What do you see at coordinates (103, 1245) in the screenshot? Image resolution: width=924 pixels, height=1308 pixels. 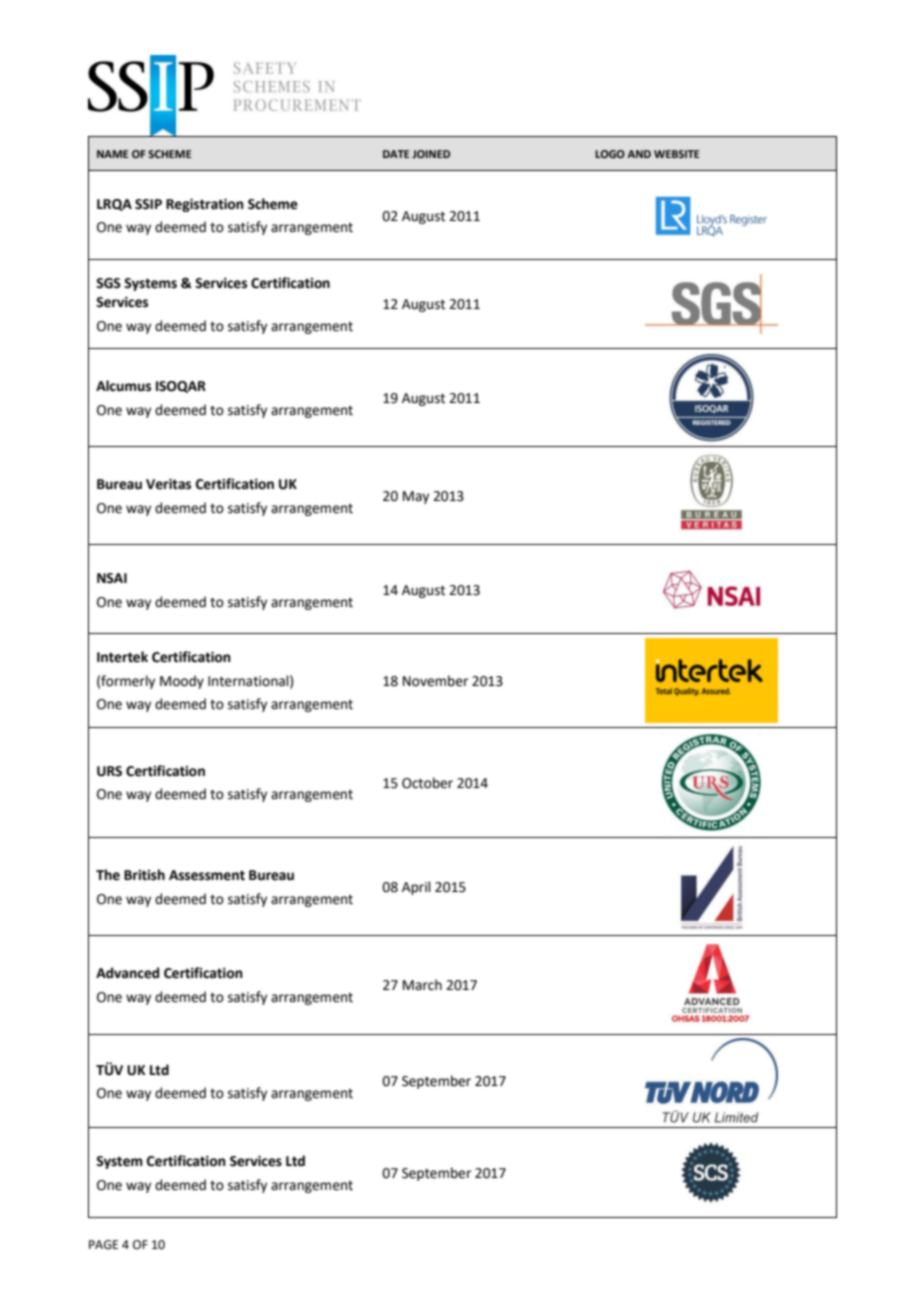 I see `PAGE` at bounding box center [103, 1245].
